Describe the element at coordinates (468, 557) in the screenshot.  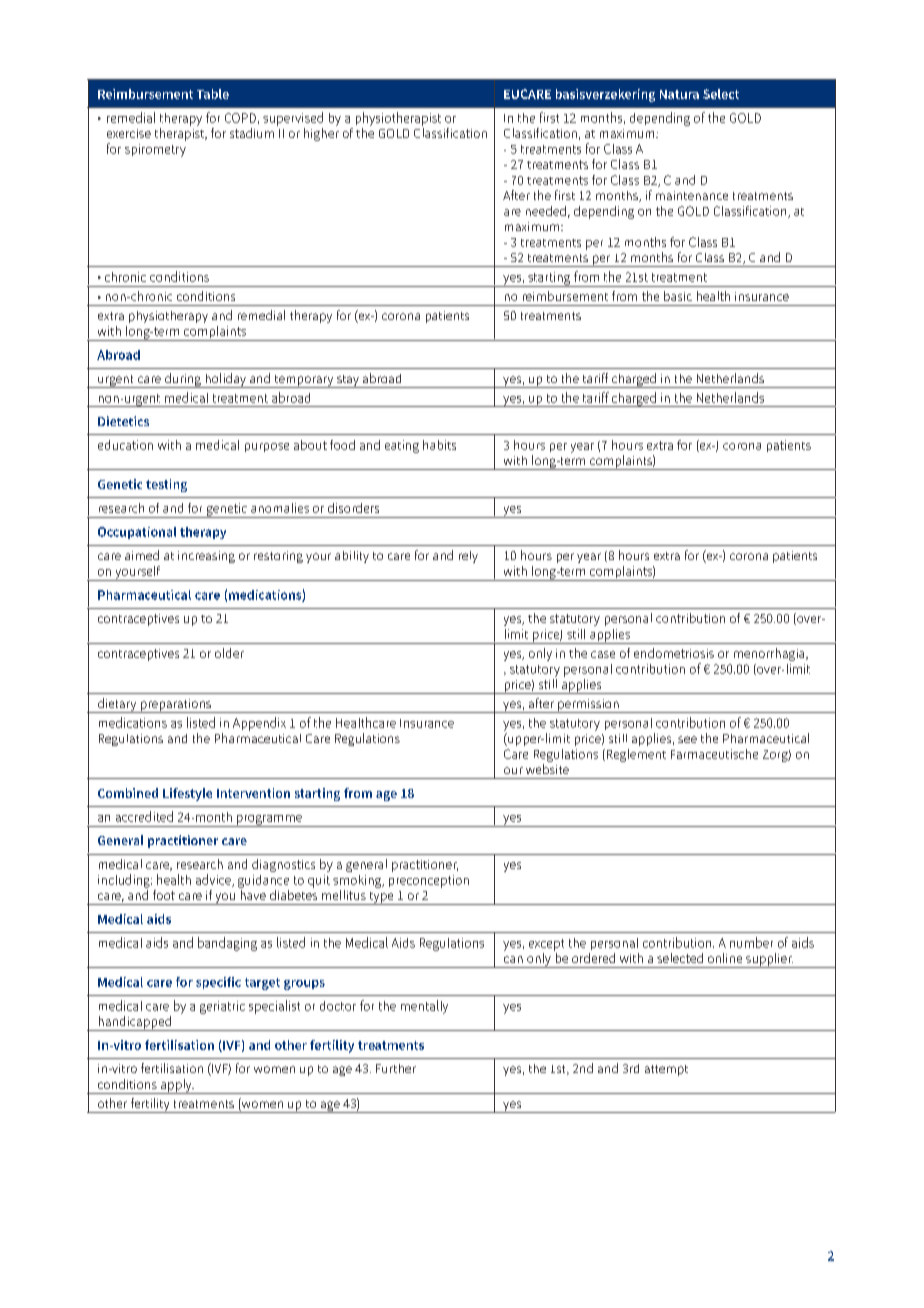
I see `rely` at that location.
